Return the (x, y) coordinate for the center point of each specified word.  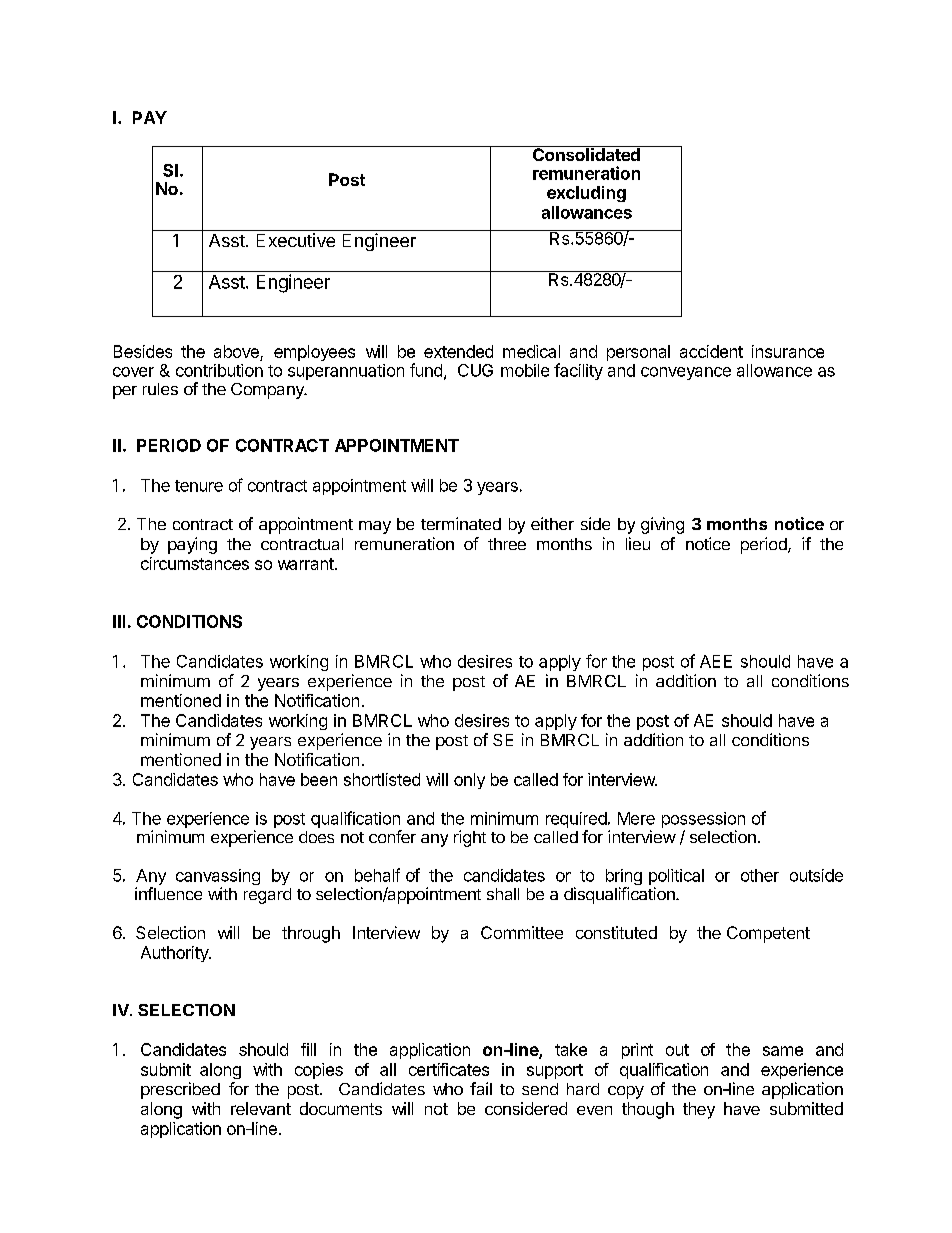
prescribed (180, 1090)
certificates (449, 1069)
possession (703, 821)
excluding (586, 194)
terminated (461, 523)
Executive (296, 240)
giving (662, 525)
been (319, 779)
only (469, 781)
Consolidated (586, 153)
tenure (199, 486)
